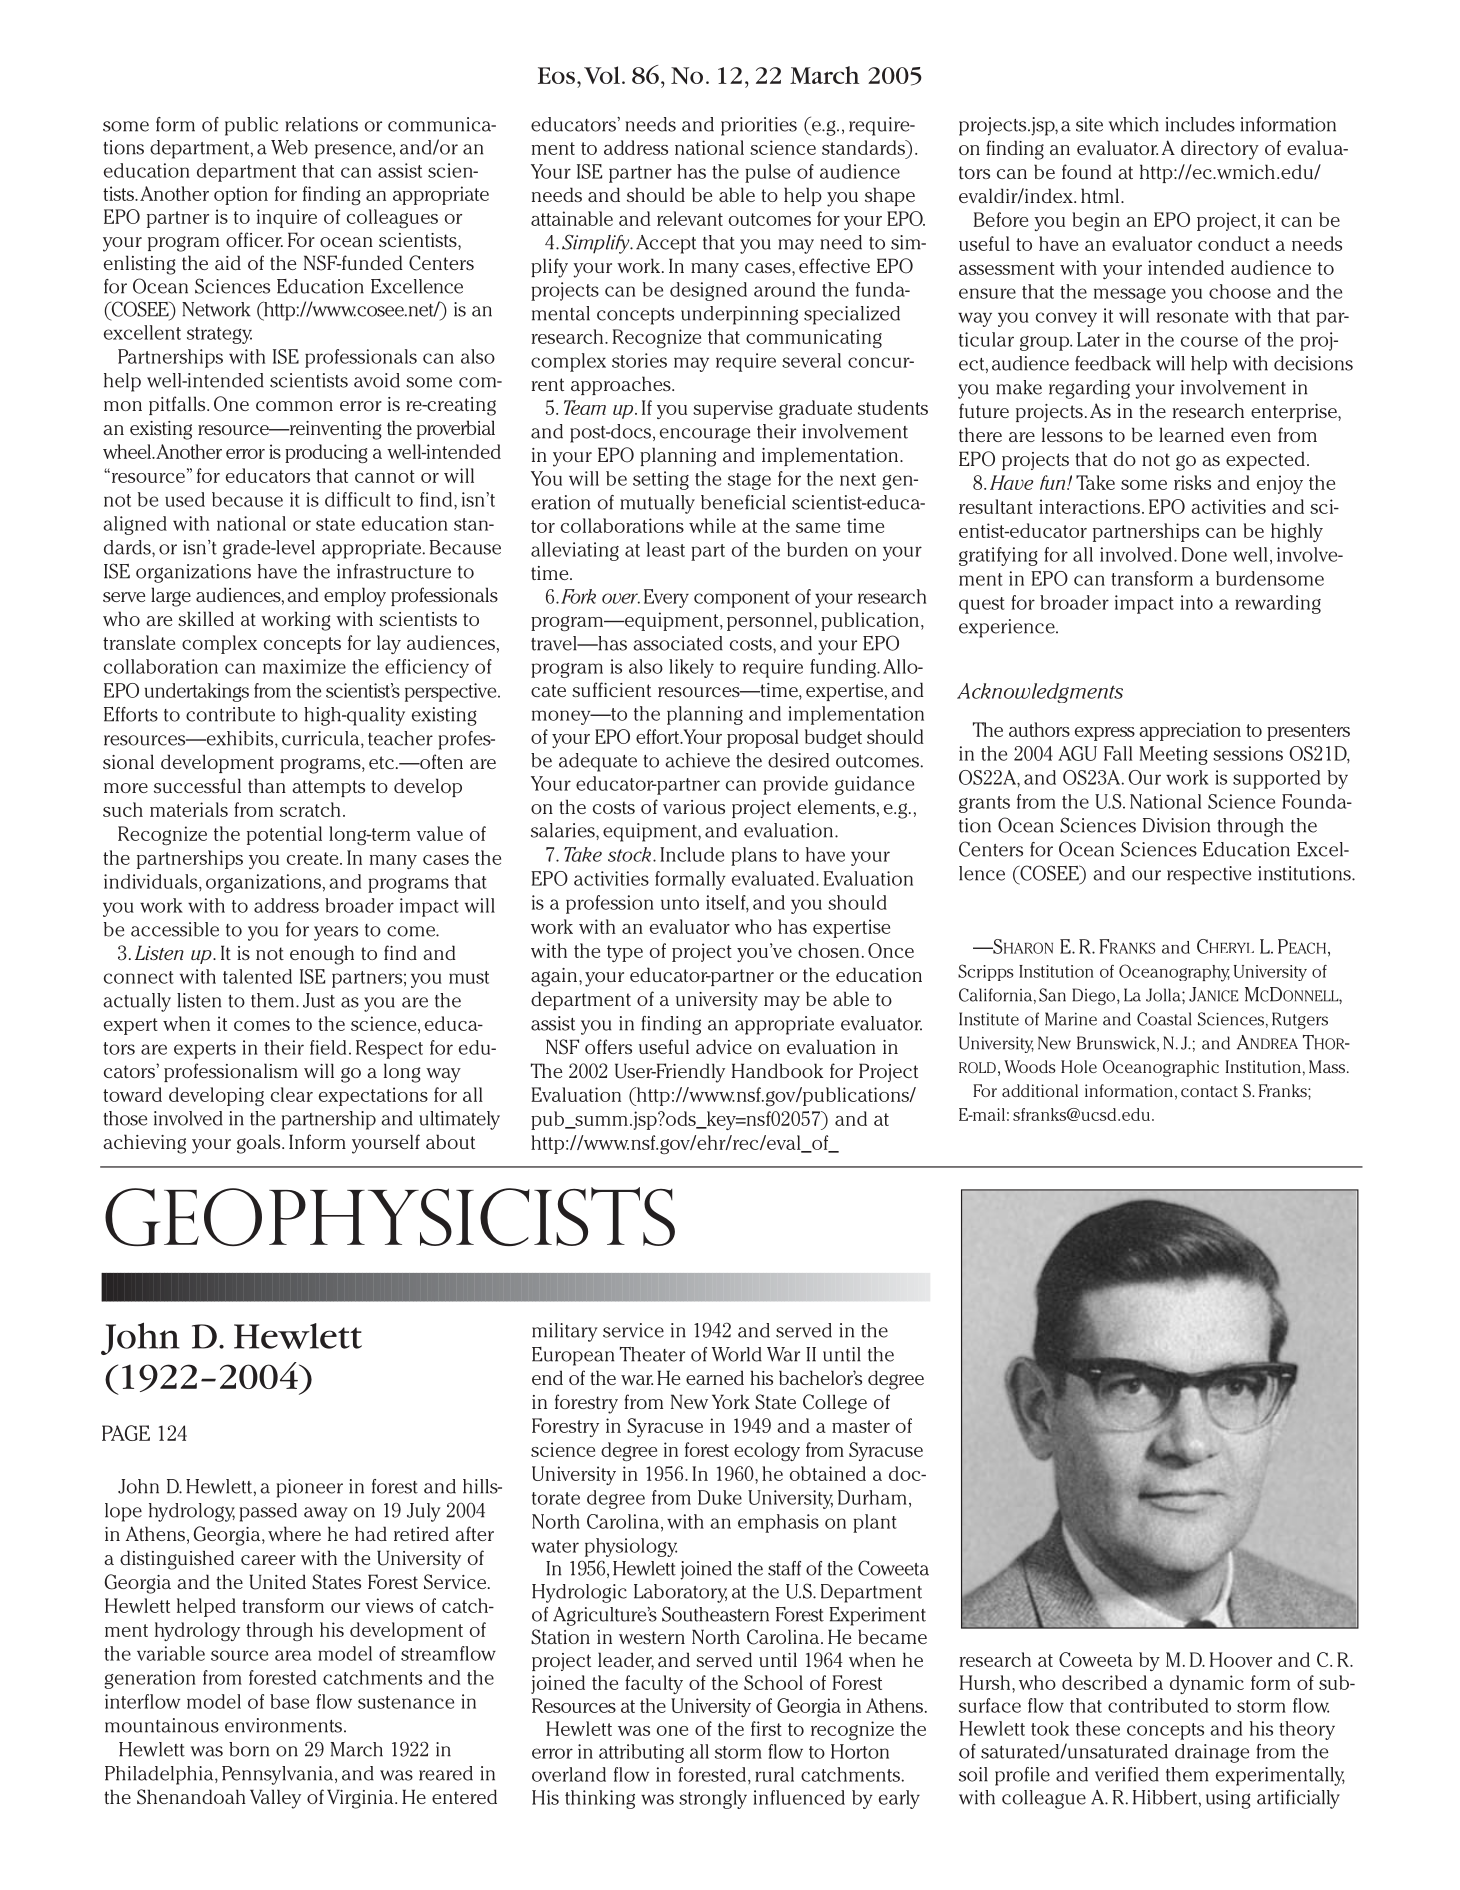 The image size is (1460, 1890). I want to click on World, so click(737, 1354).
